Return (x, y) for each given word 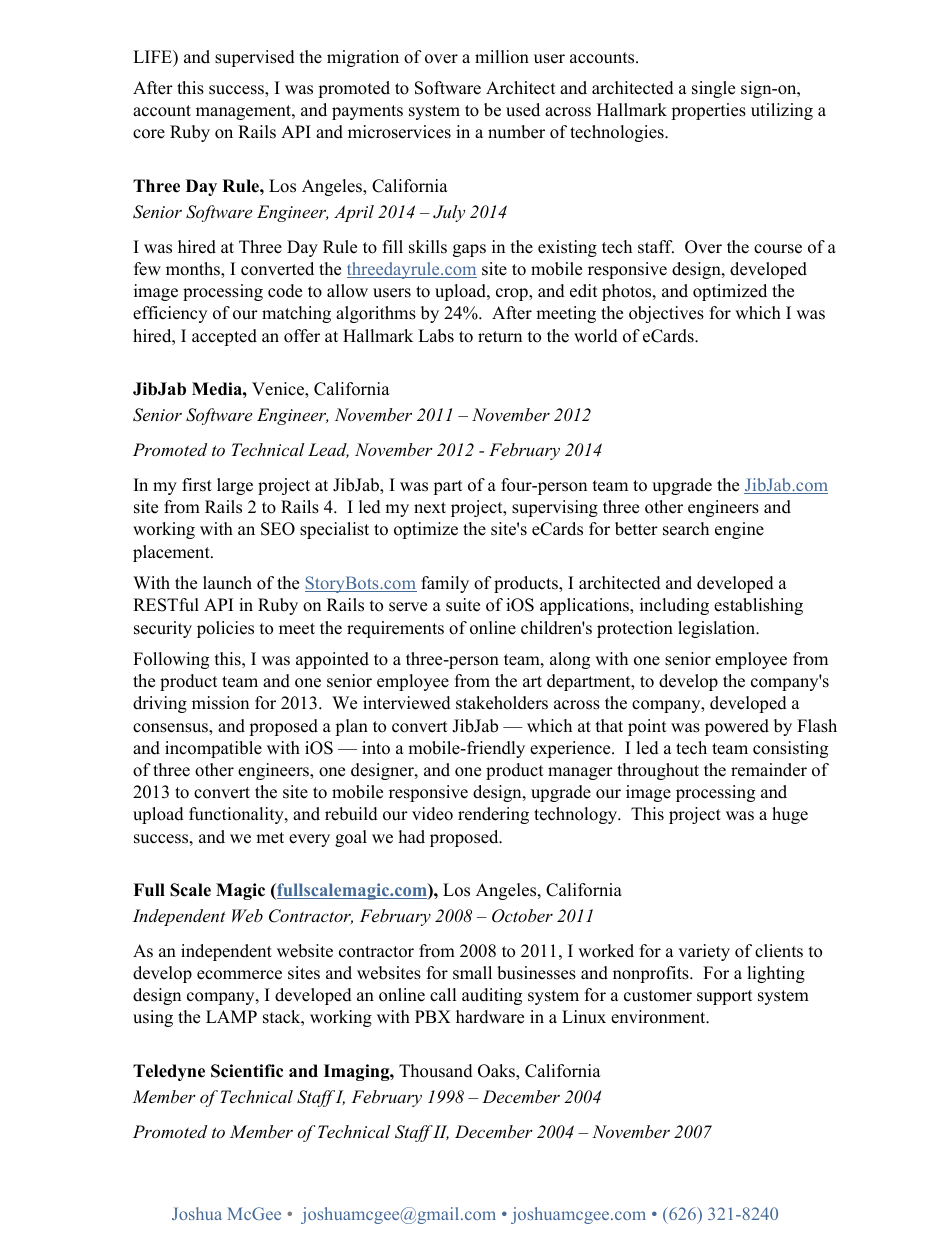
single (713, 89)
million (502, 57)
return (500, 337)
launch (227, 583)
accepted (224, 337)
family (445, 584)
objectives (666, 314)
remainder (769, 770)
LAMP (231, 1016)
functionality (237, 815)
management (244, 112)
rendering (493, 815)
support (725, 997)
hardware (490, 1017)
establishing (758, 606)
